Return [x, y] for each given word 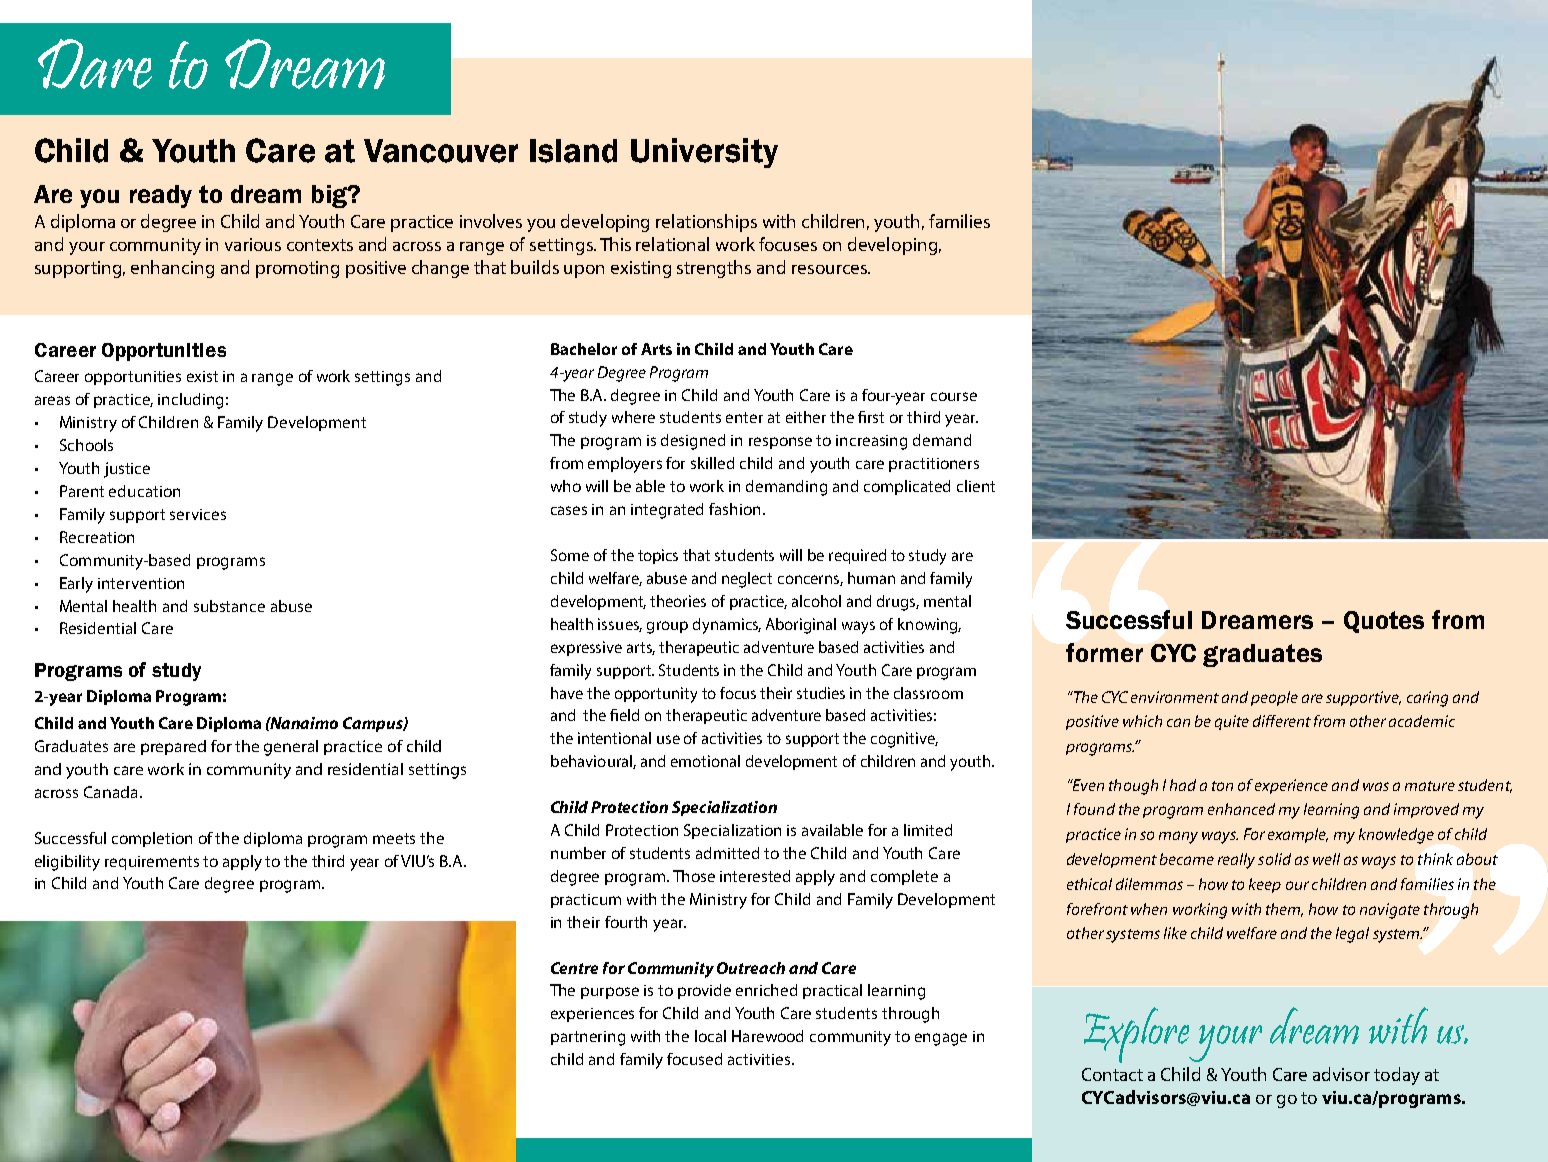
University [704, 153]
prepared [173, 747]
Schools [86, 445]
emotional [705, 761]
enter [744, 417]
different [1282, 721]
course [954, 396]
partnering [588, 1038]
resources [830, 269]
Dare [95, 64]
